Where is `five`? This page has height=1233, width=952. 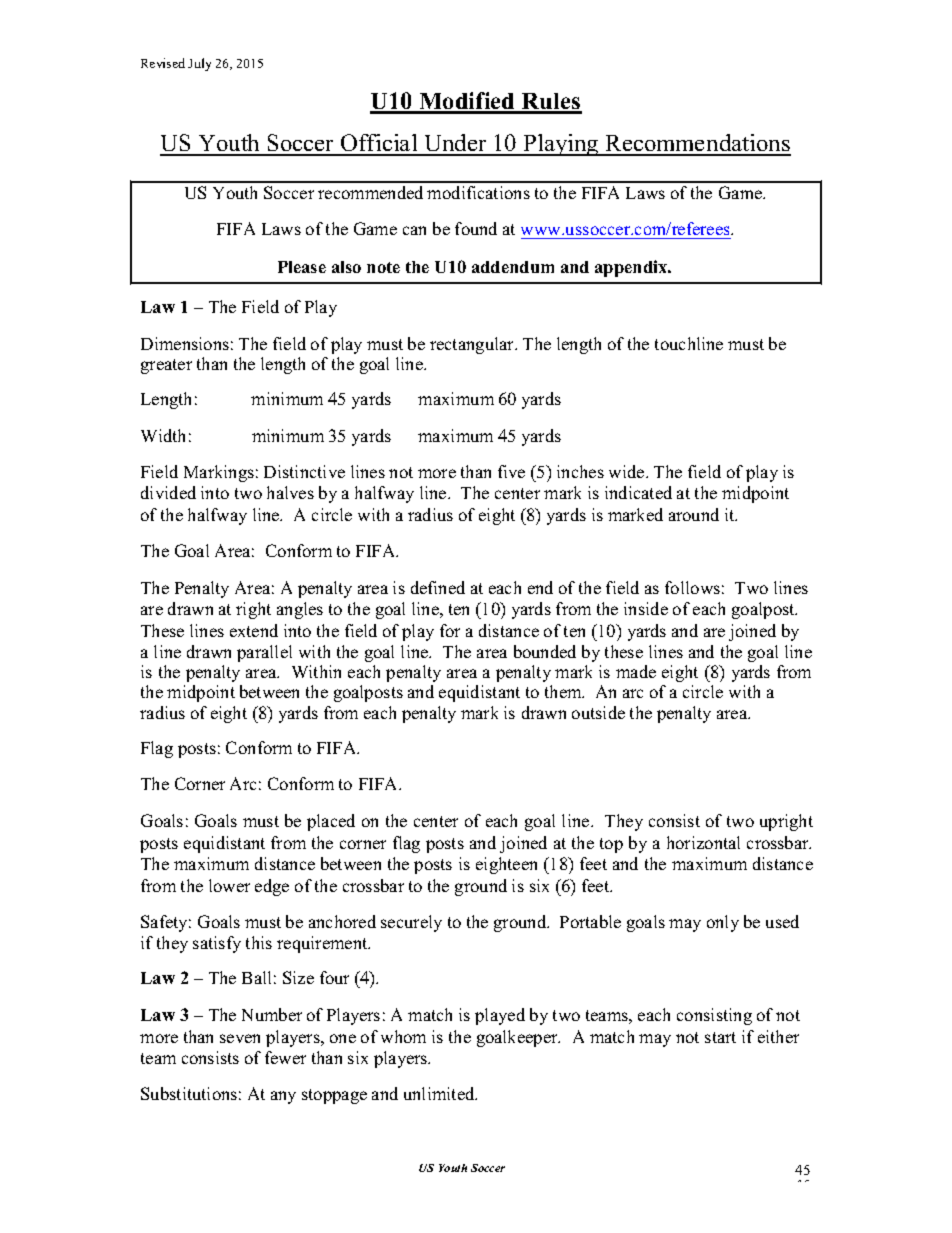 five is located at coordinates (511, 471).
